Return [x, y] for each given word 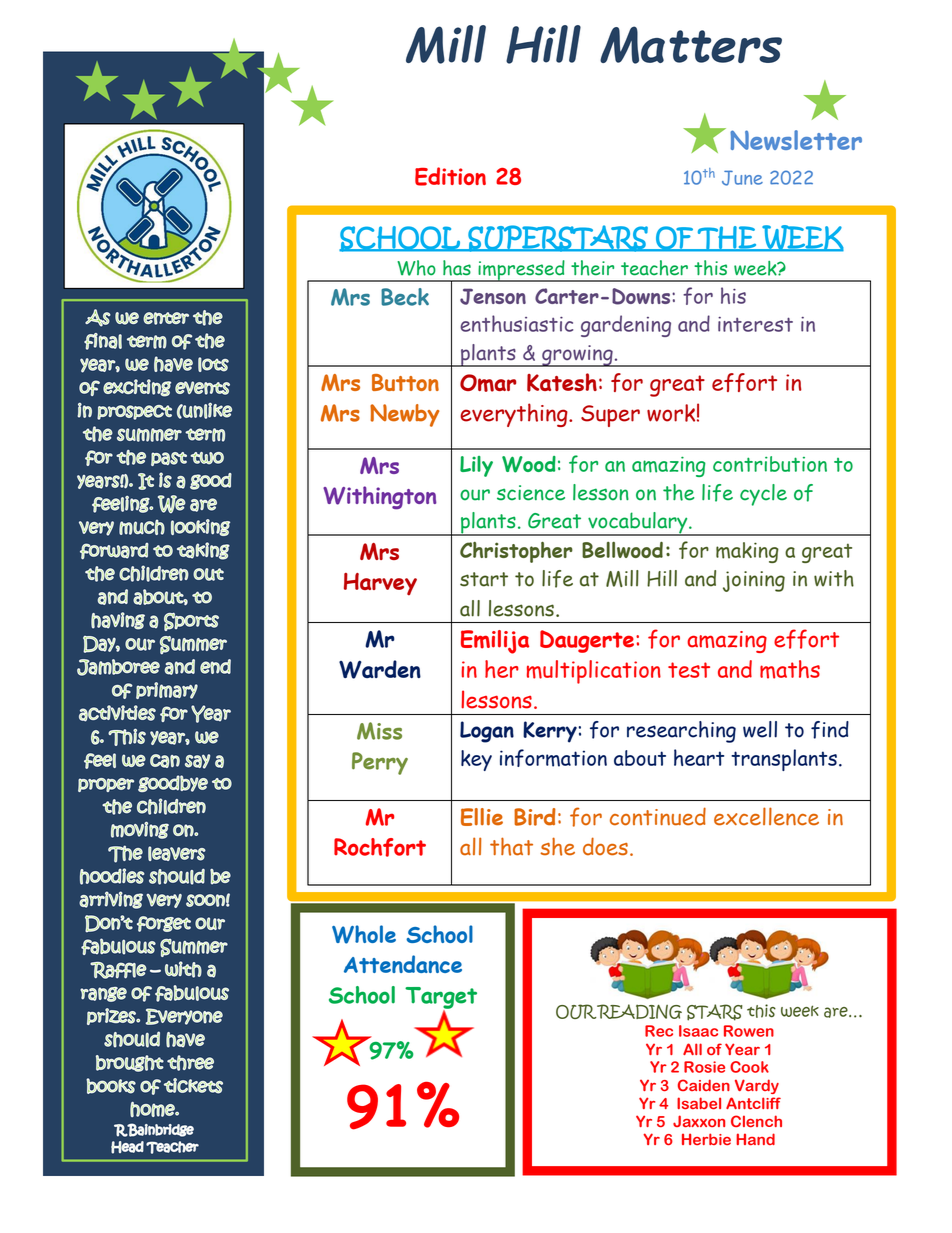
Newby [404, 415]
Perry [380, 763]
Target [441, 999]
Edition [450, 176]
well [760, 729]
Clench [756, 1121]
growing [577, 356]
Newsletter [796, 140]
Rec [659, 1031]
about [640, 758]
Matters [691, 45]
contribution [770, 464]
